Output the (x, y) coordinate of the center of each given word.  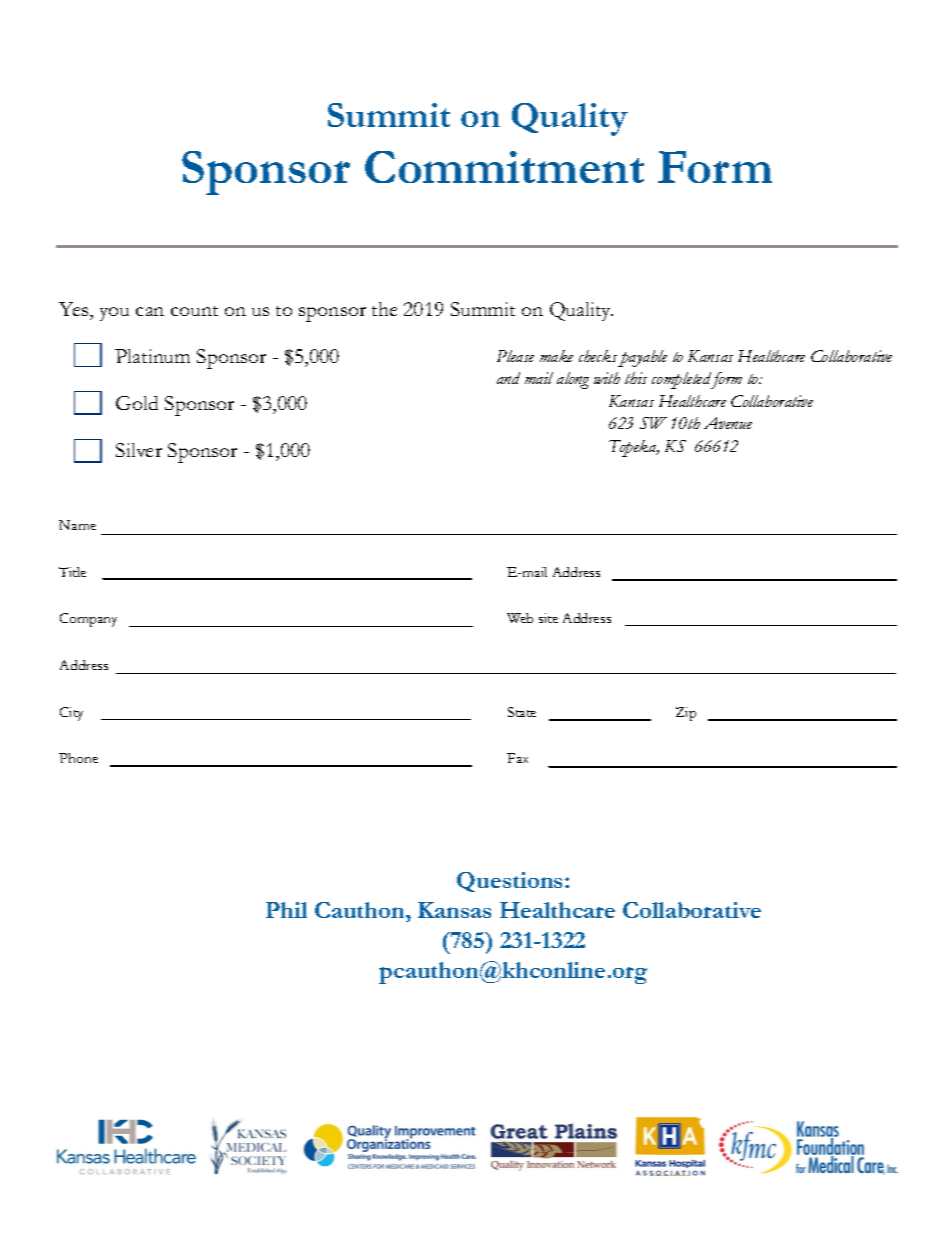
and (508, 378)
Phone (78, 758)
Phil (286, 910)
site (548, 618)
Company (88, 620)
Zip (686, 714)
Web (520, 618)
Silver (139, 450)
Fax (517, 758)
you (114, 314)
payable (642, 358)
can (150, 311)
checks (598, 356)
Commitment (504, 167)
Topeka (634, 448)
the (384, 309)
